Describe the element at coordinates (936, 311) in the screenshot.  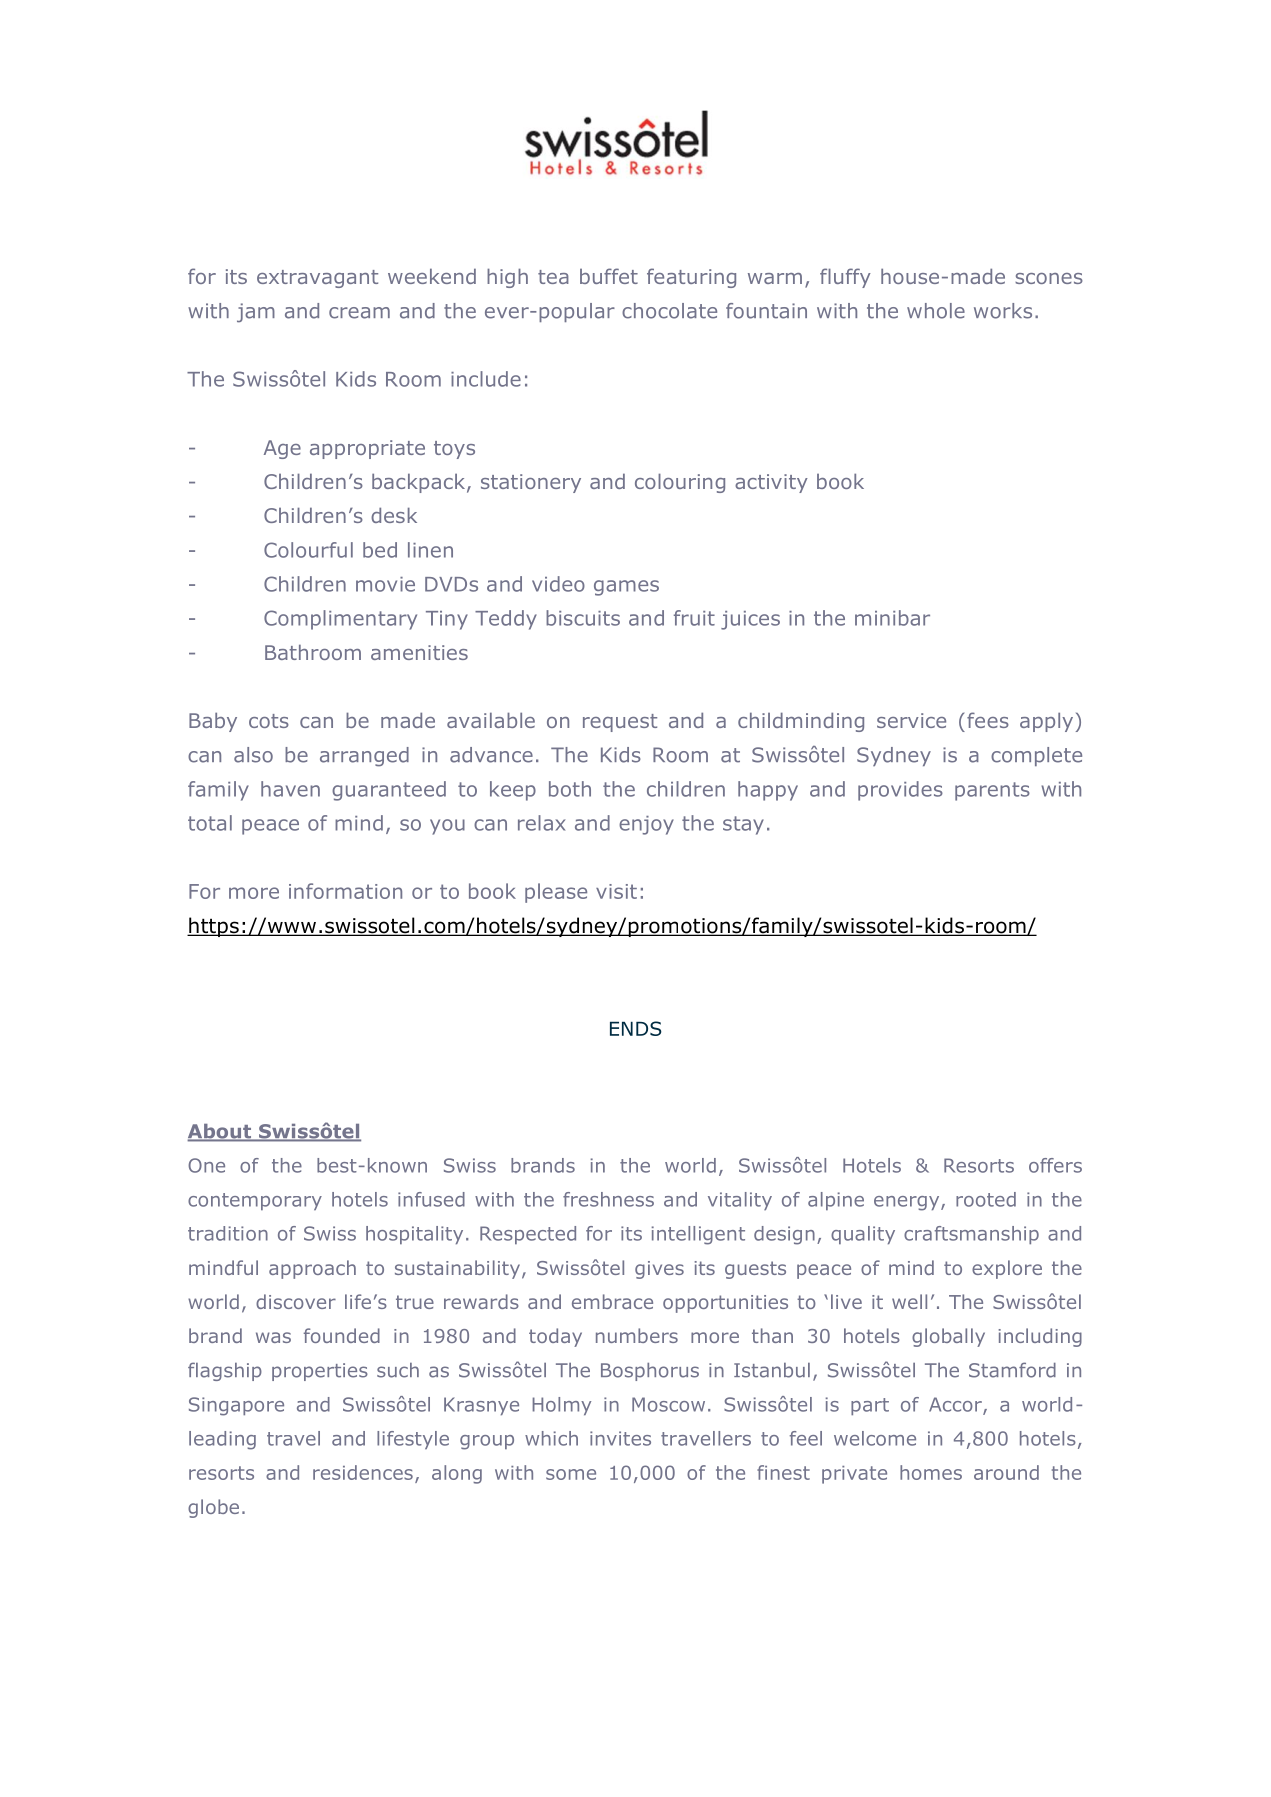
I see `whole` at that location.
